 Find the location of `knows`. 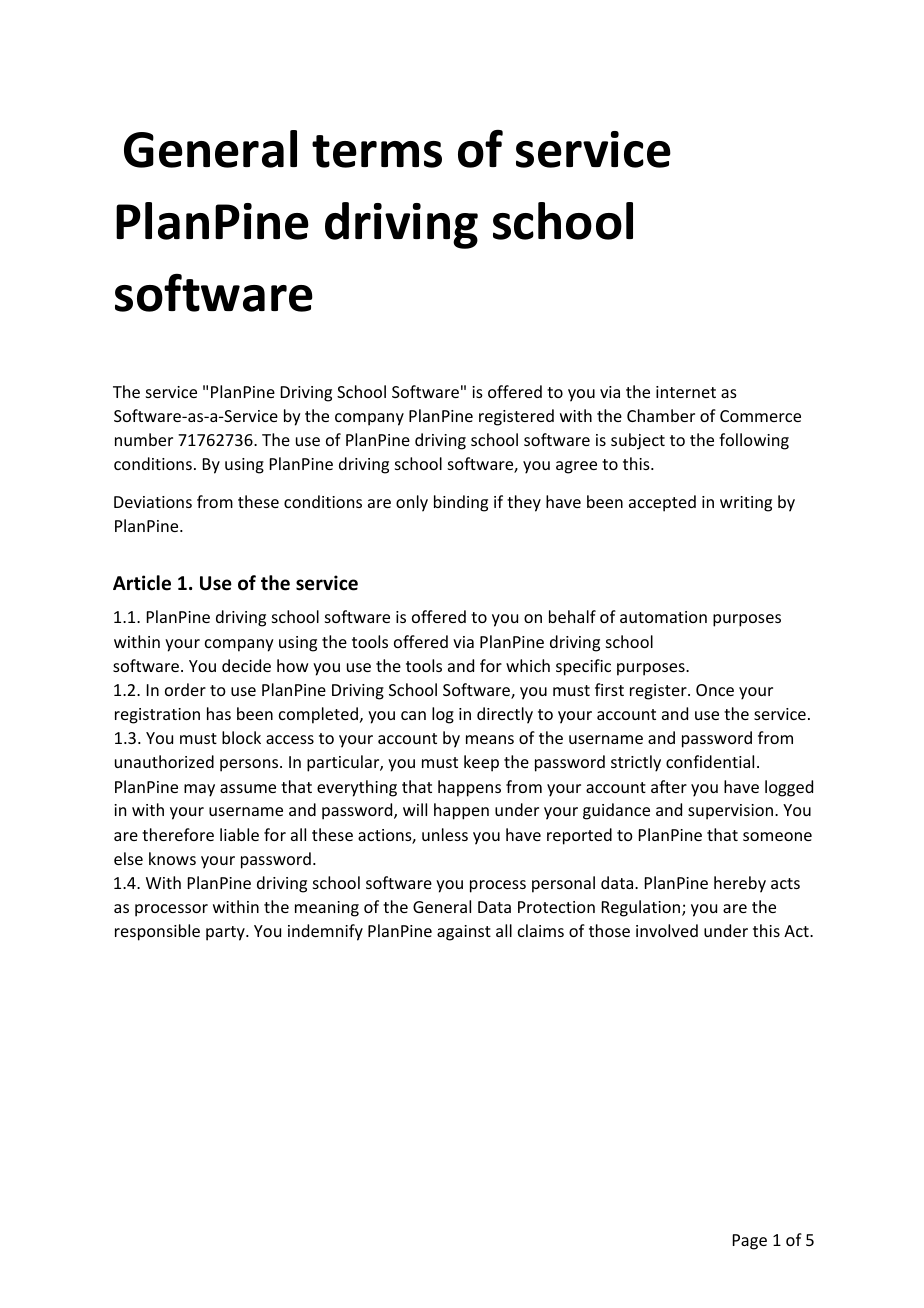

knows is located at coordinates (172, 858).
